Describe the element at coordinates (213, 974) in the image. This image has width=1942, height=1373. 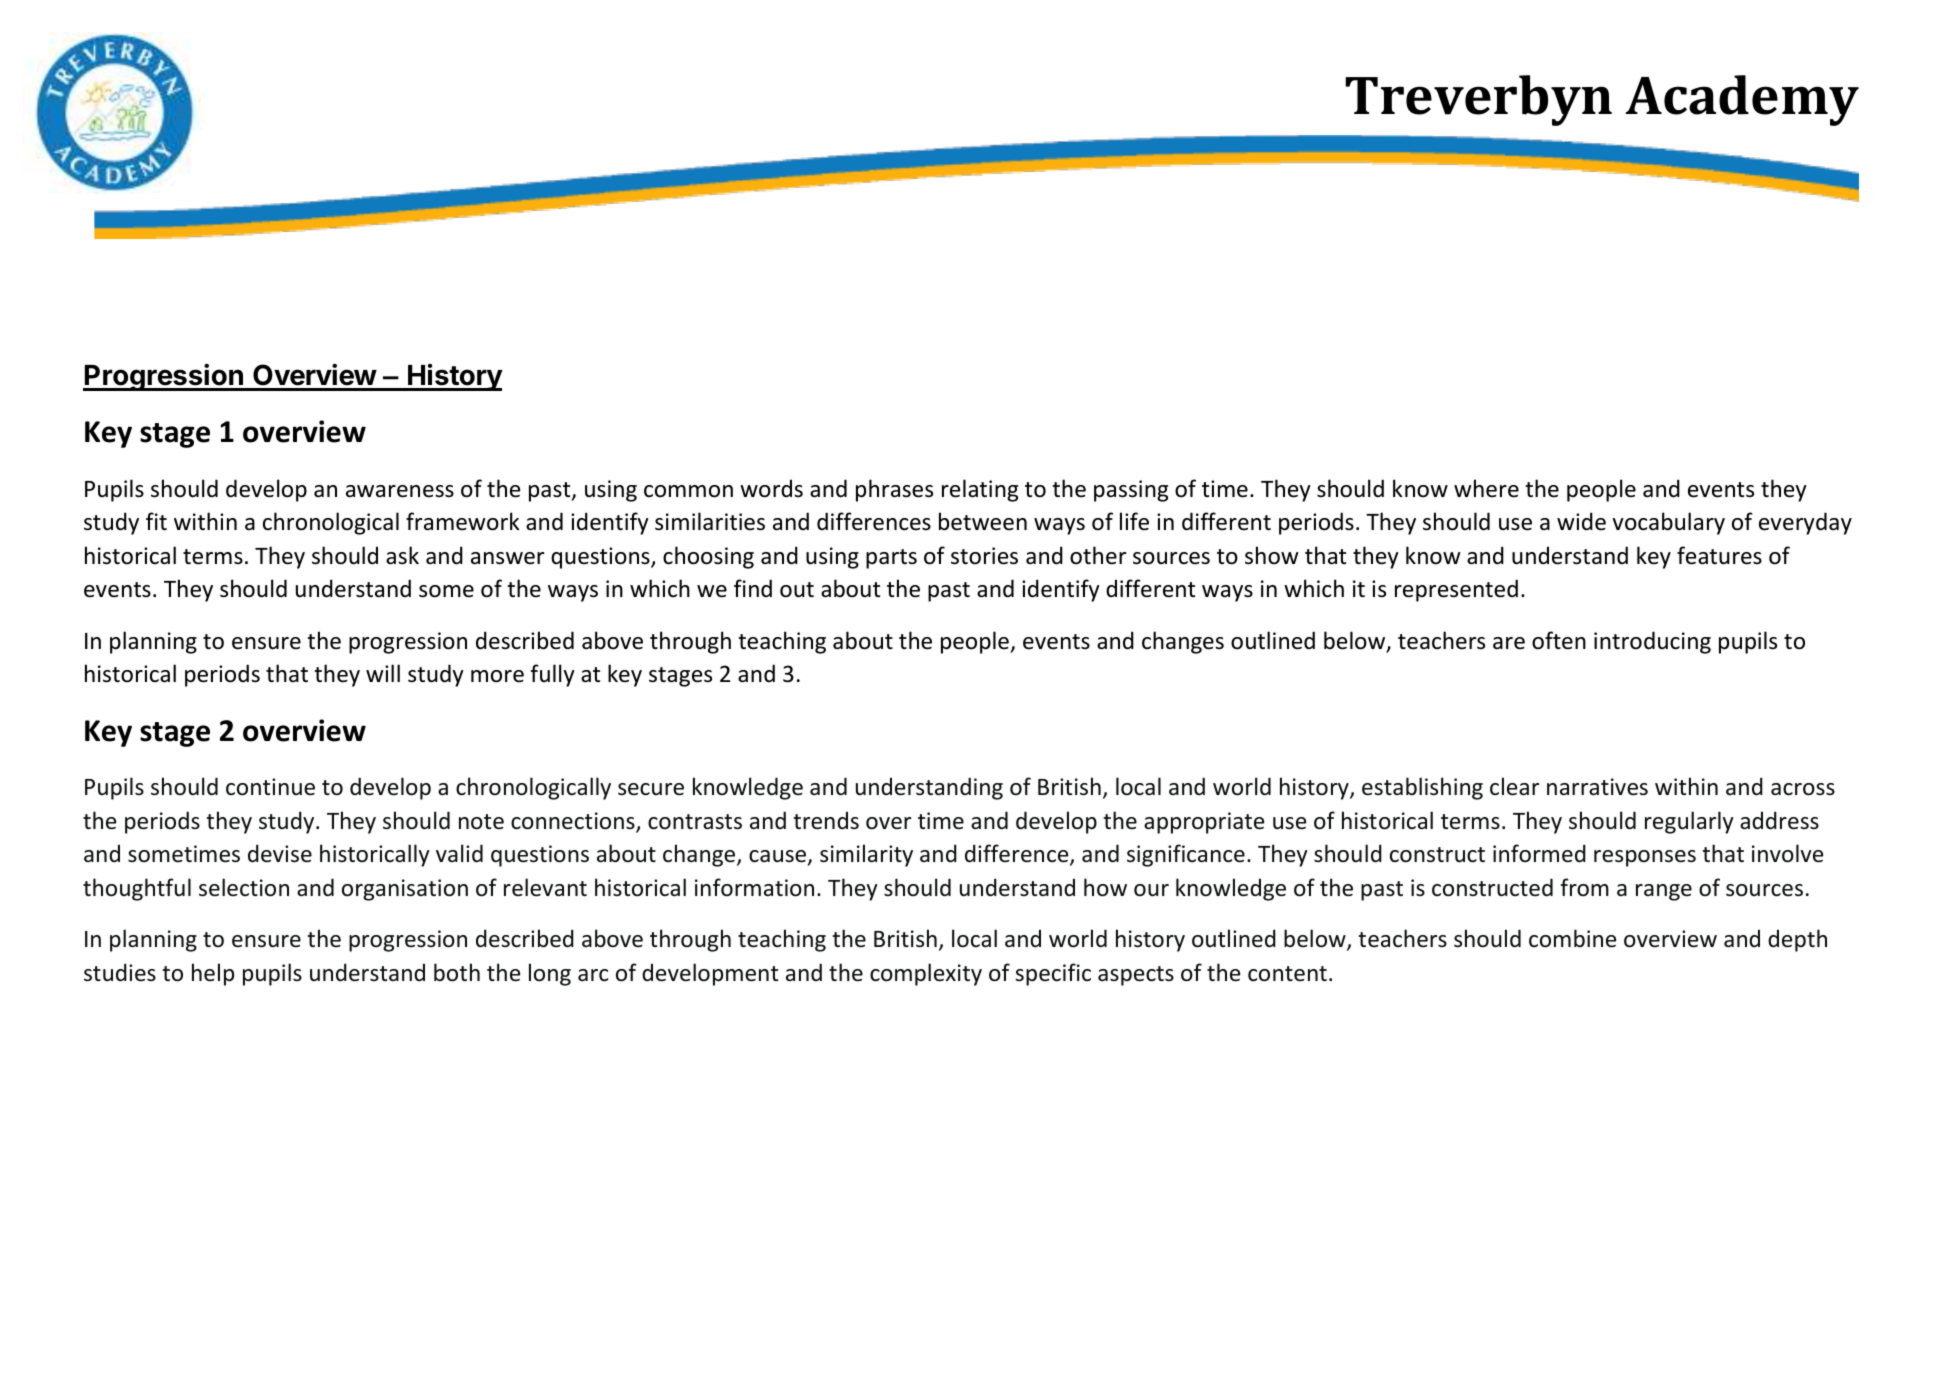
I see `help` at that location.
